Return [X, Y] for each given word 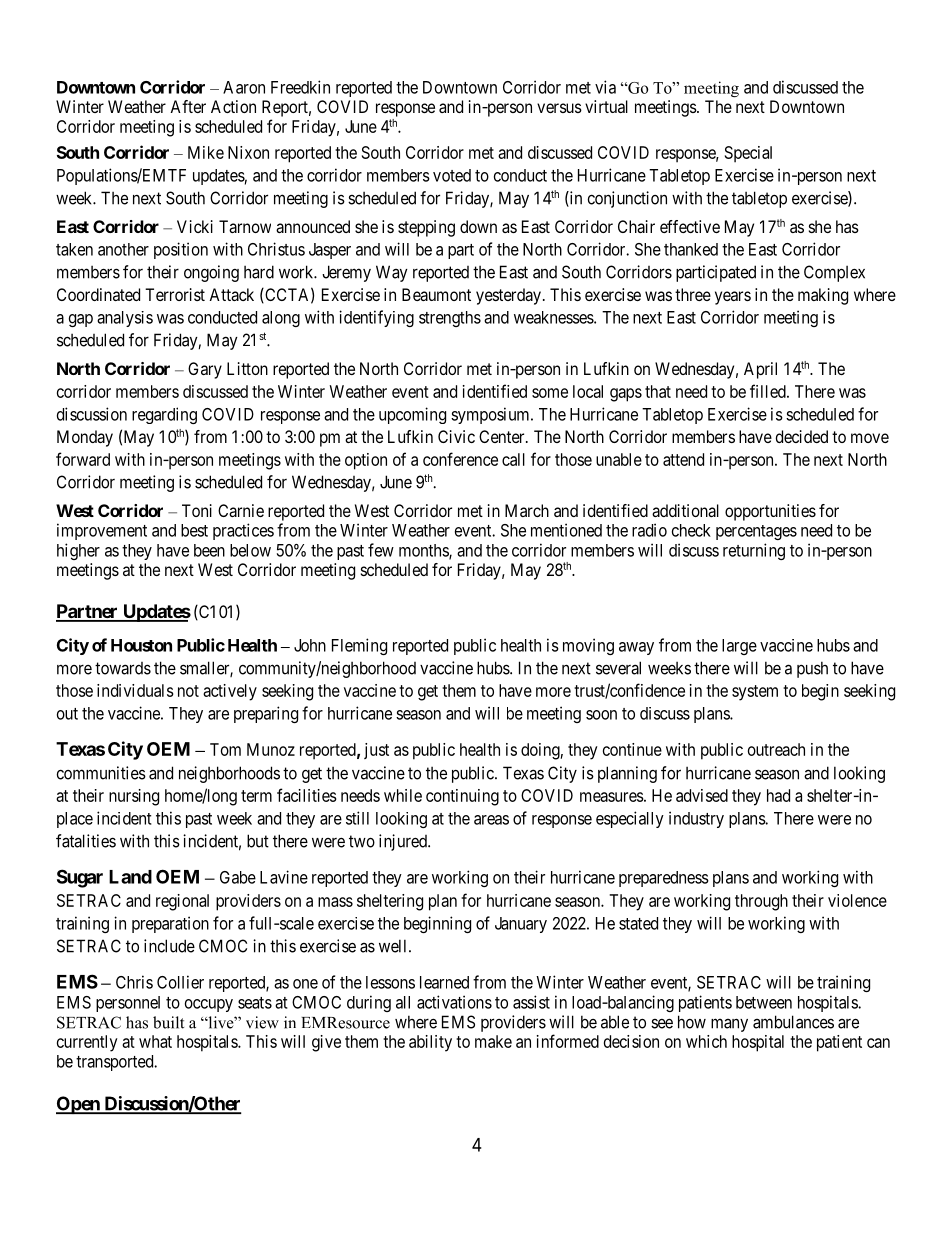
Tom [225, 749]
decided [802, 436]
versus [559, 108]
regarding [164, 415]
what [155, 1041]
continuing [462, 797]
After [188, 106]
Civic [456, 436]
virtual [606, 106]
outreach [776, 749]
